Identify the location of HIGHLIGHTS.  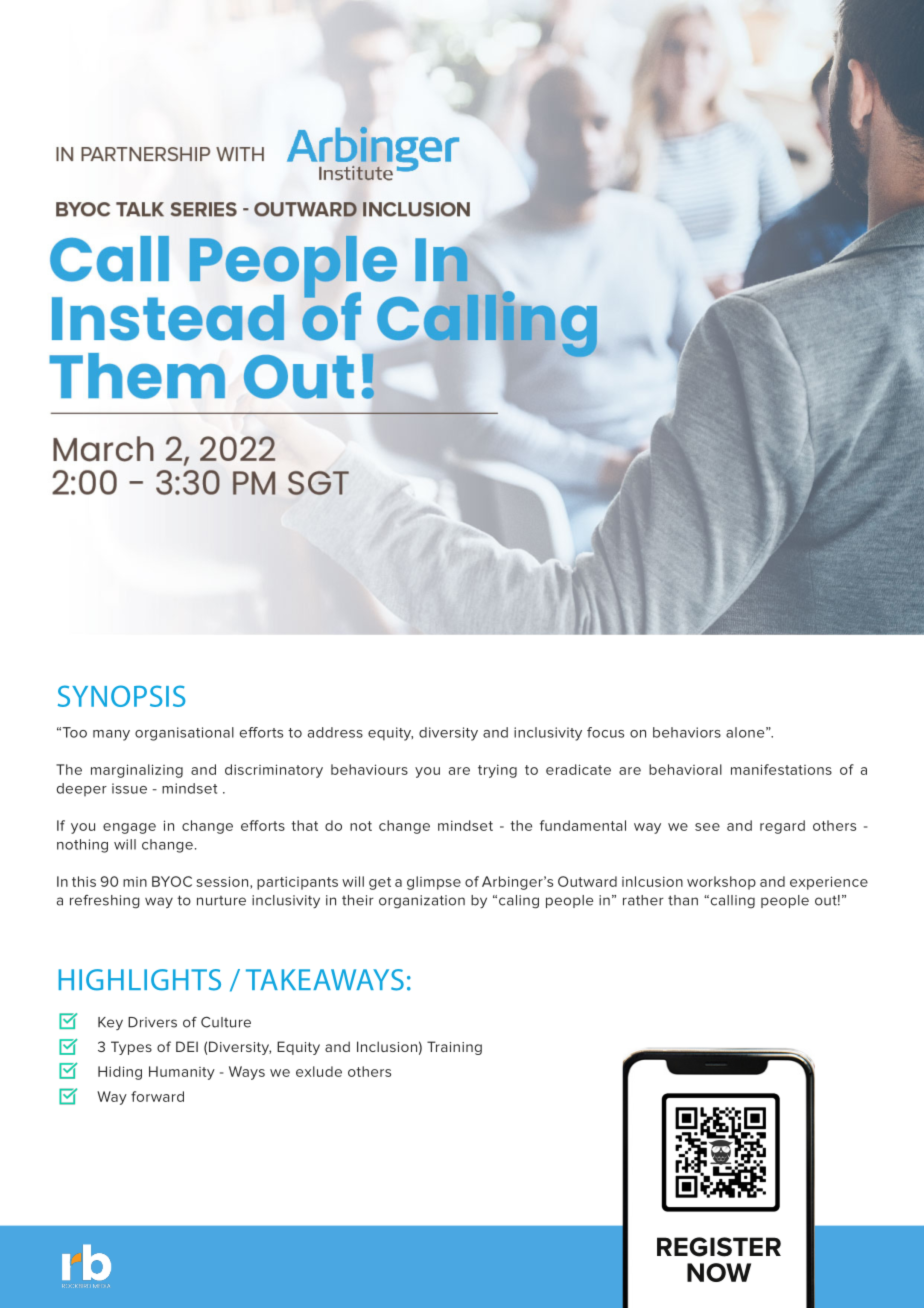
(140, 980).
